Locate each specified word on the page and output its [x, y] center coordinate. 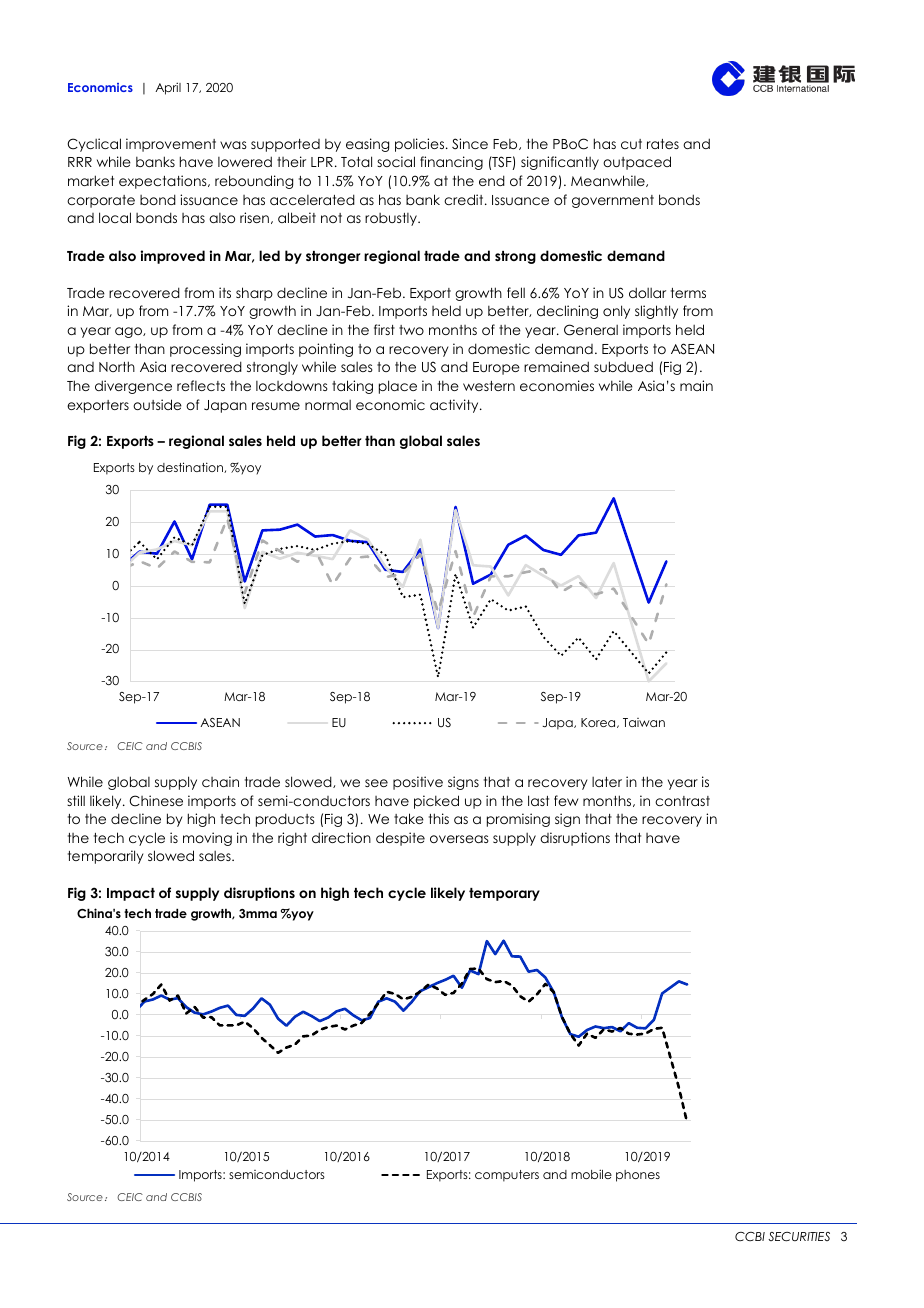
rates [663, 144]
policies [421, 145]
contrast [682, 801]
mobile [591, 1174]
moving [207, 839]
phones [638, 1176]
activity [455, 406]
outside [157, 404]
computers [507, 1176]
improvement [171, 145]
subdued [623, 366]
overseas [459, 839]
